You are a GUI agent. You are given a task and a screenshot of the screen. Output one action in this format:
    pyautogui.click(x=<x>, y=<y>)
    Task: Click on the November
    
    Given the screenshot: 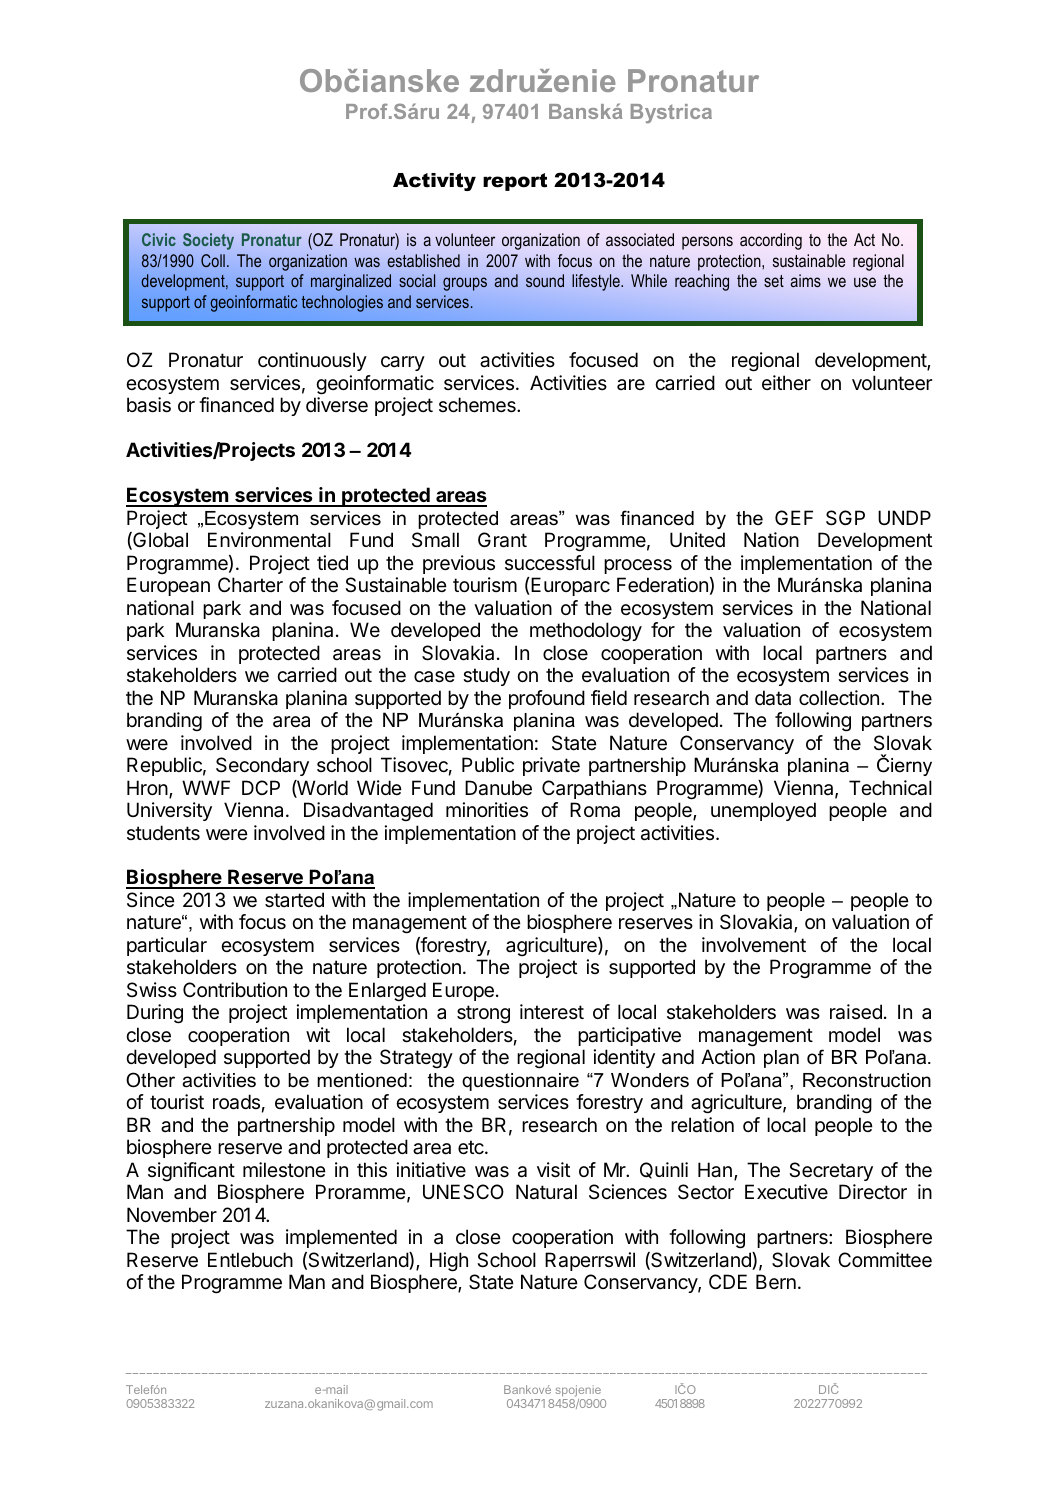 What is the action you would take?
    pyautogui.click(x=172, y=1215)
